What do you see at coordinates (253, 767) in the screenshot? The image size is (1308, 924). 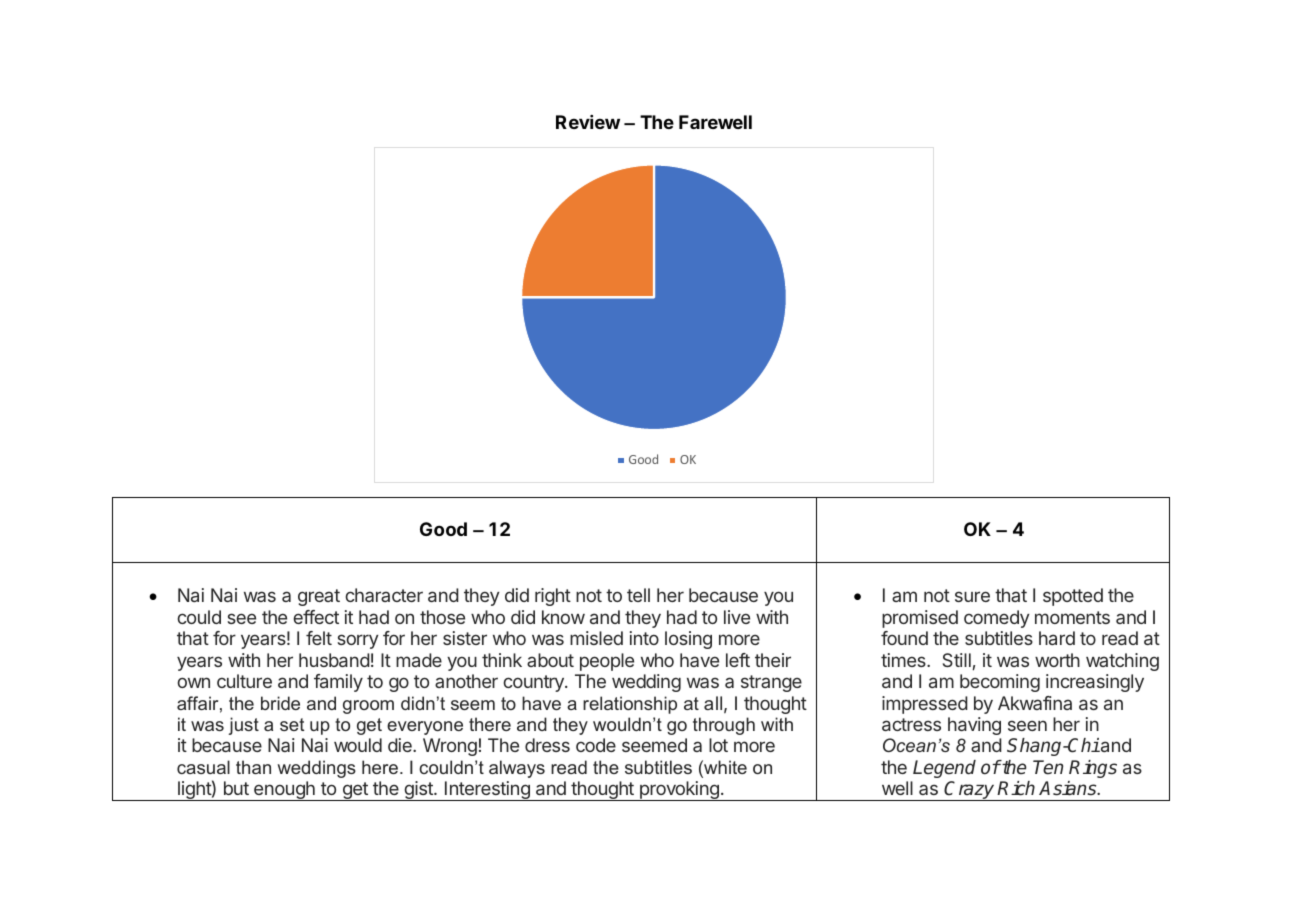 I see `than` at bounding box center [253, 767].
